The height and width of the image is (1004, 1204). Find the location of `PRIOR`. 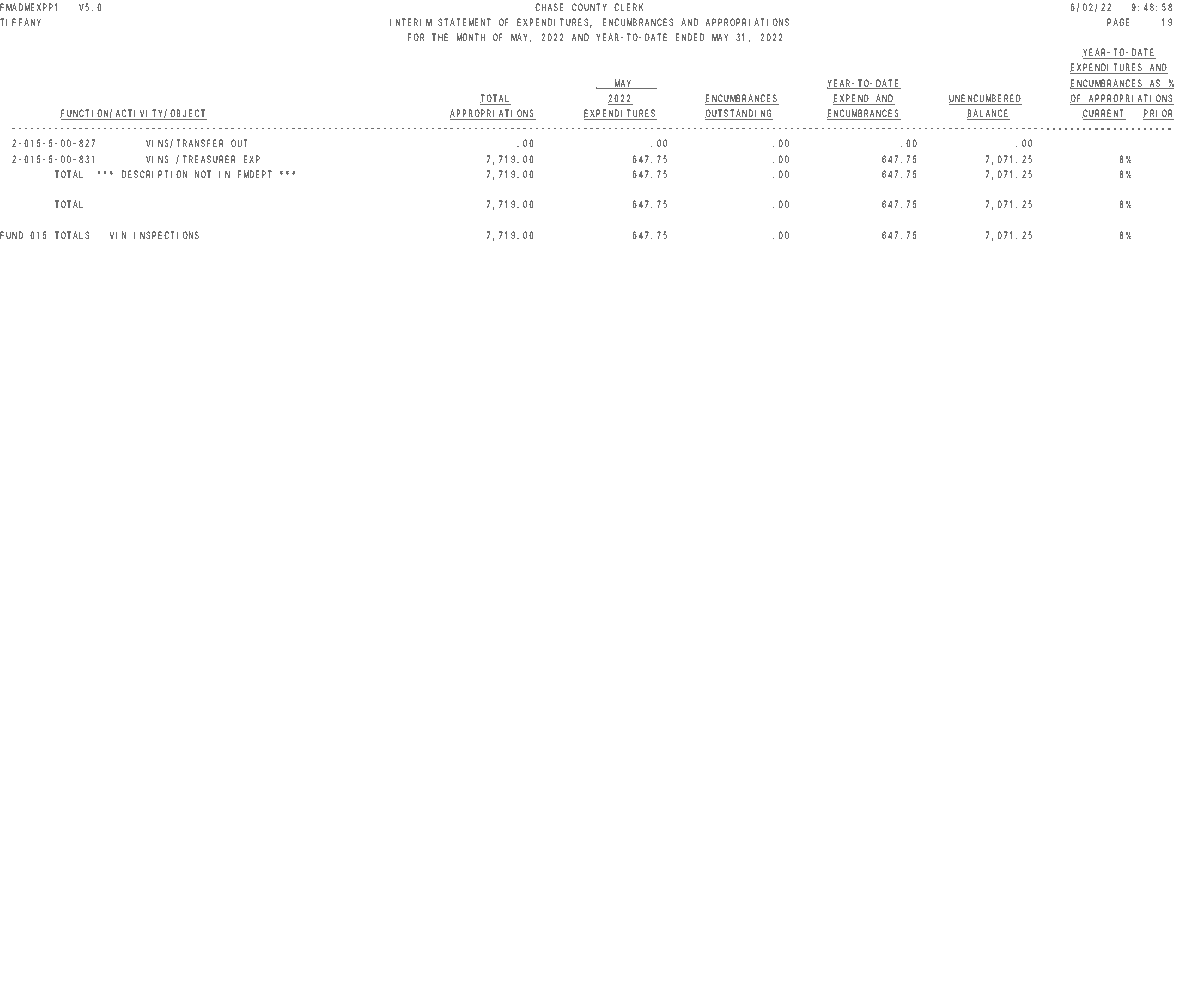

PRIOR is located at coordinates (1158, 114).
